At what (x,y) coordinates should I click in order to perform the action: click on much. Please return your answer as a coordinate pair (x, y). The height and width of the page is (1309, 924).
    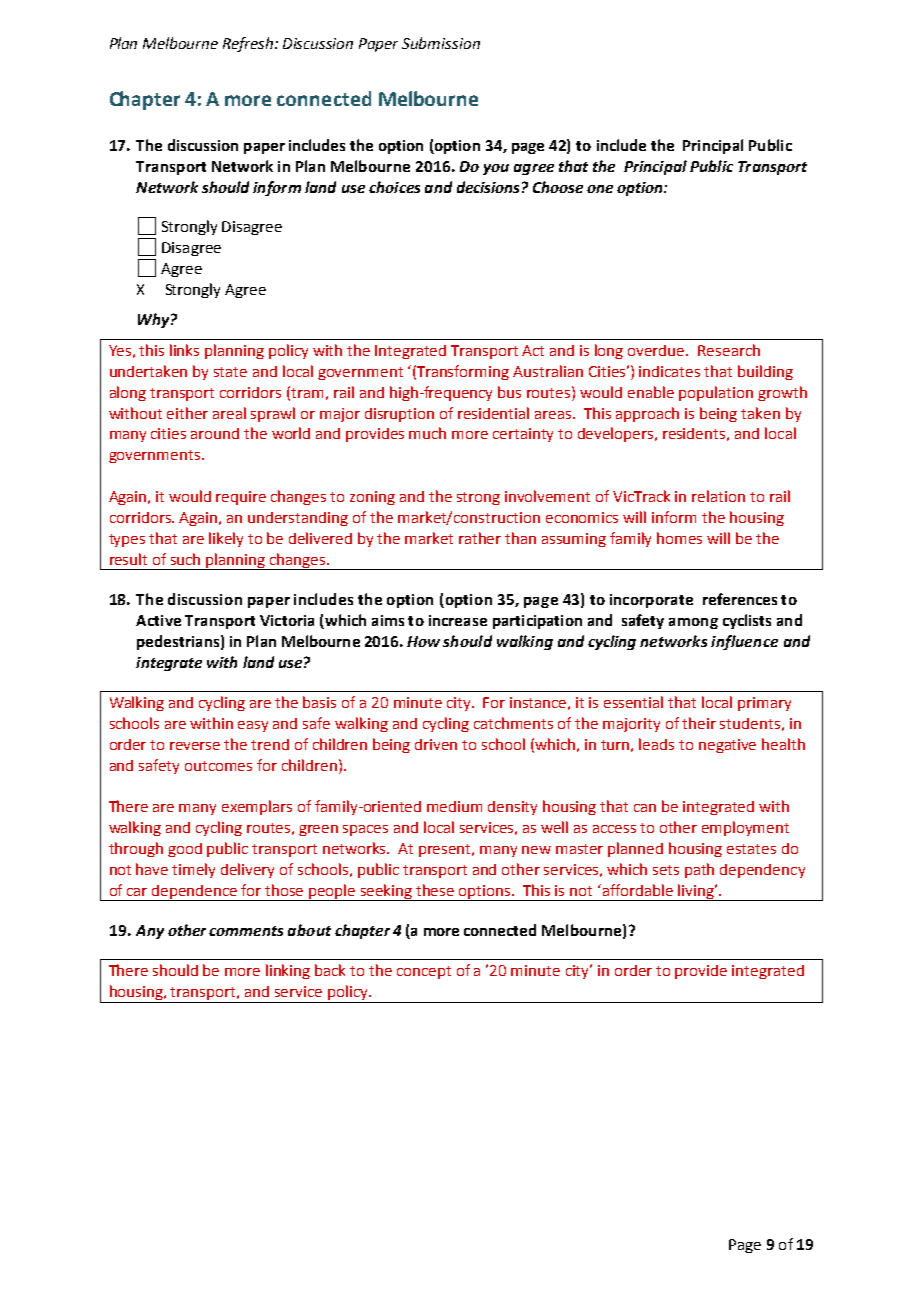
    Looking at the image, I should click on (427, 433).
